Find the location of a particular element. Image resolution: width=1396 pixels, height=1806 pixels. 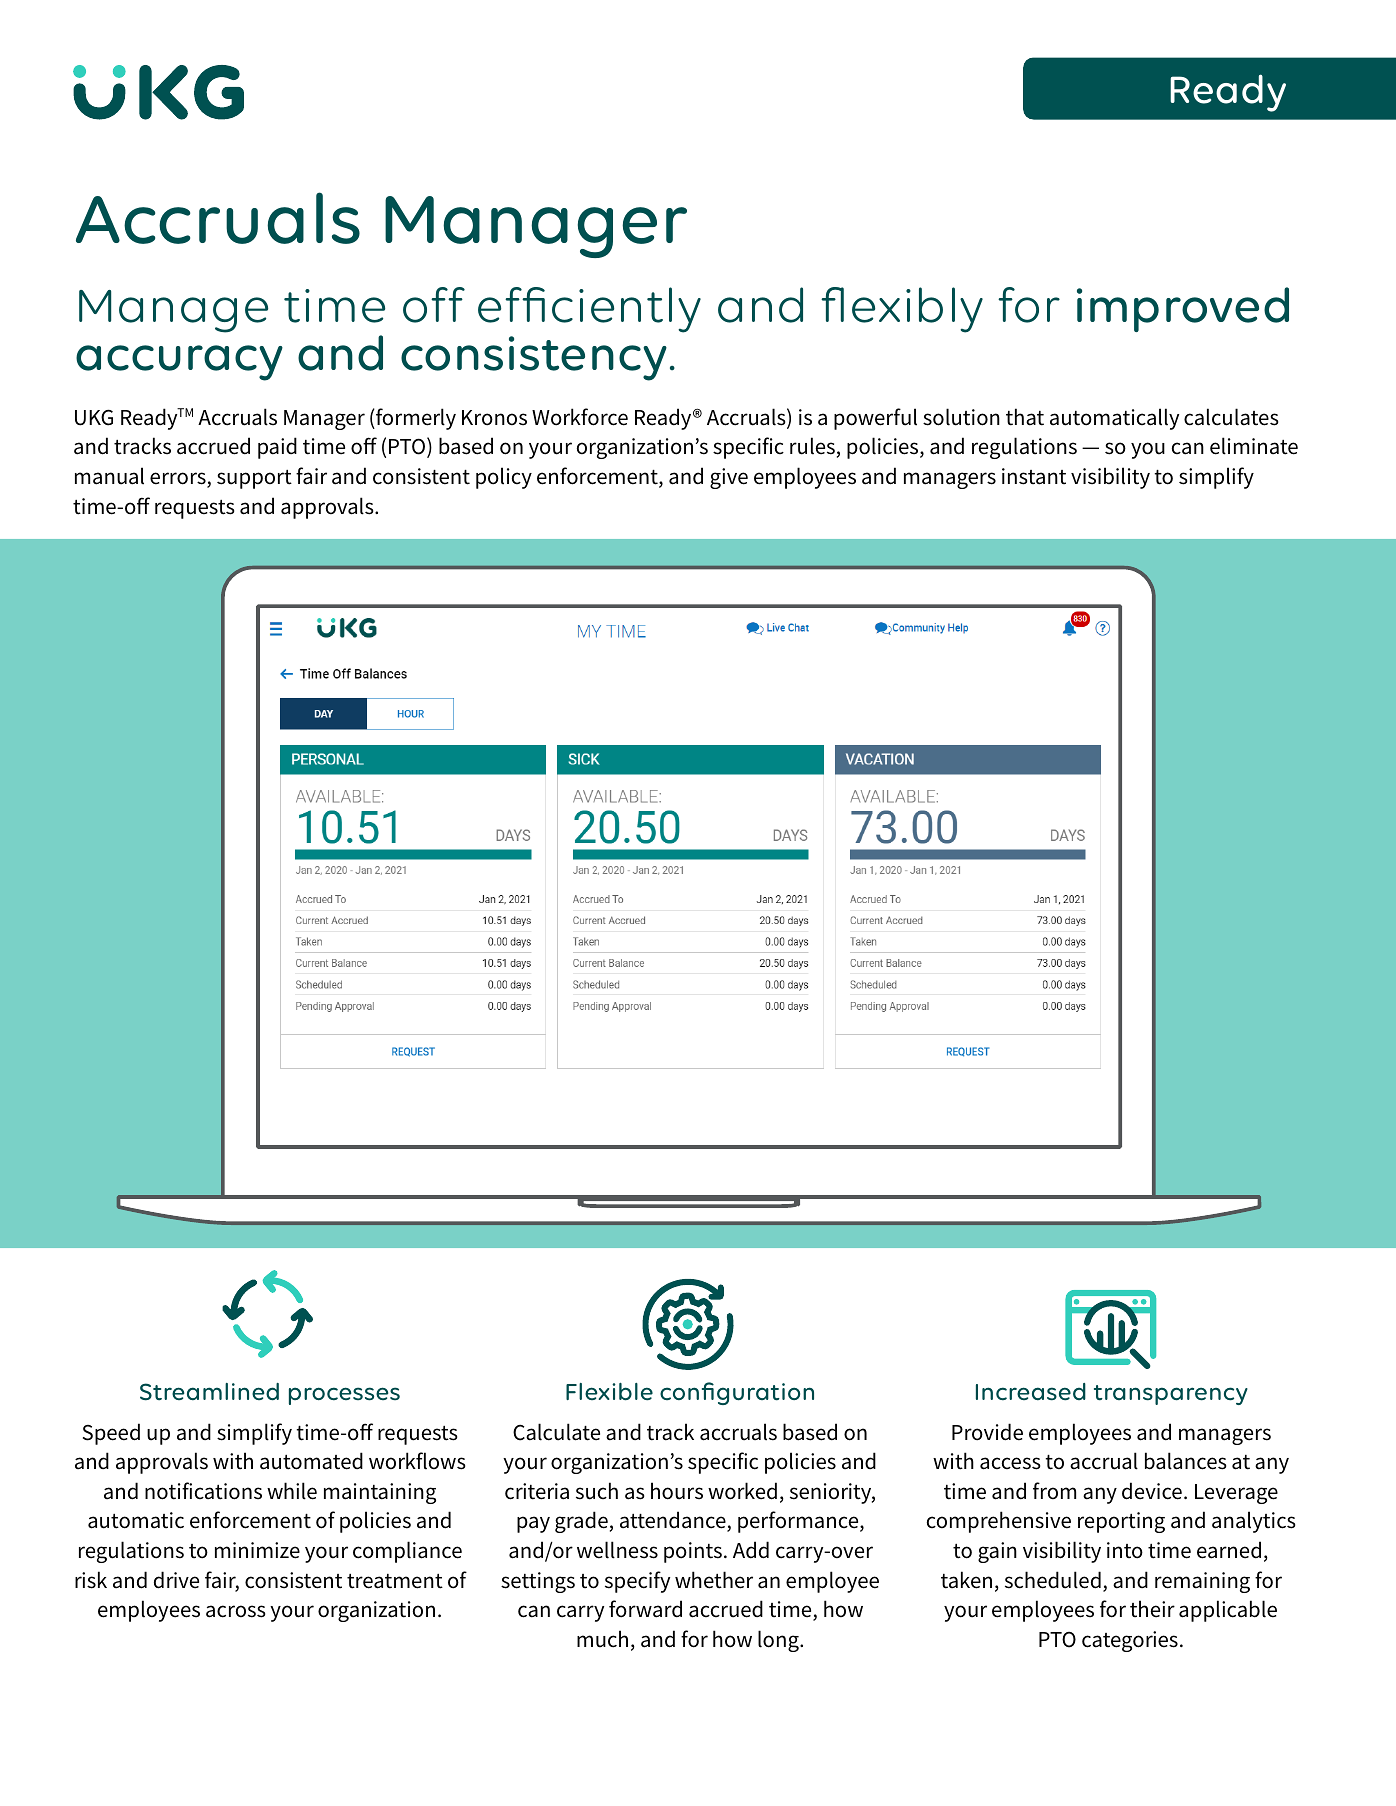

efficiently is located at coordinates (589, 310).
